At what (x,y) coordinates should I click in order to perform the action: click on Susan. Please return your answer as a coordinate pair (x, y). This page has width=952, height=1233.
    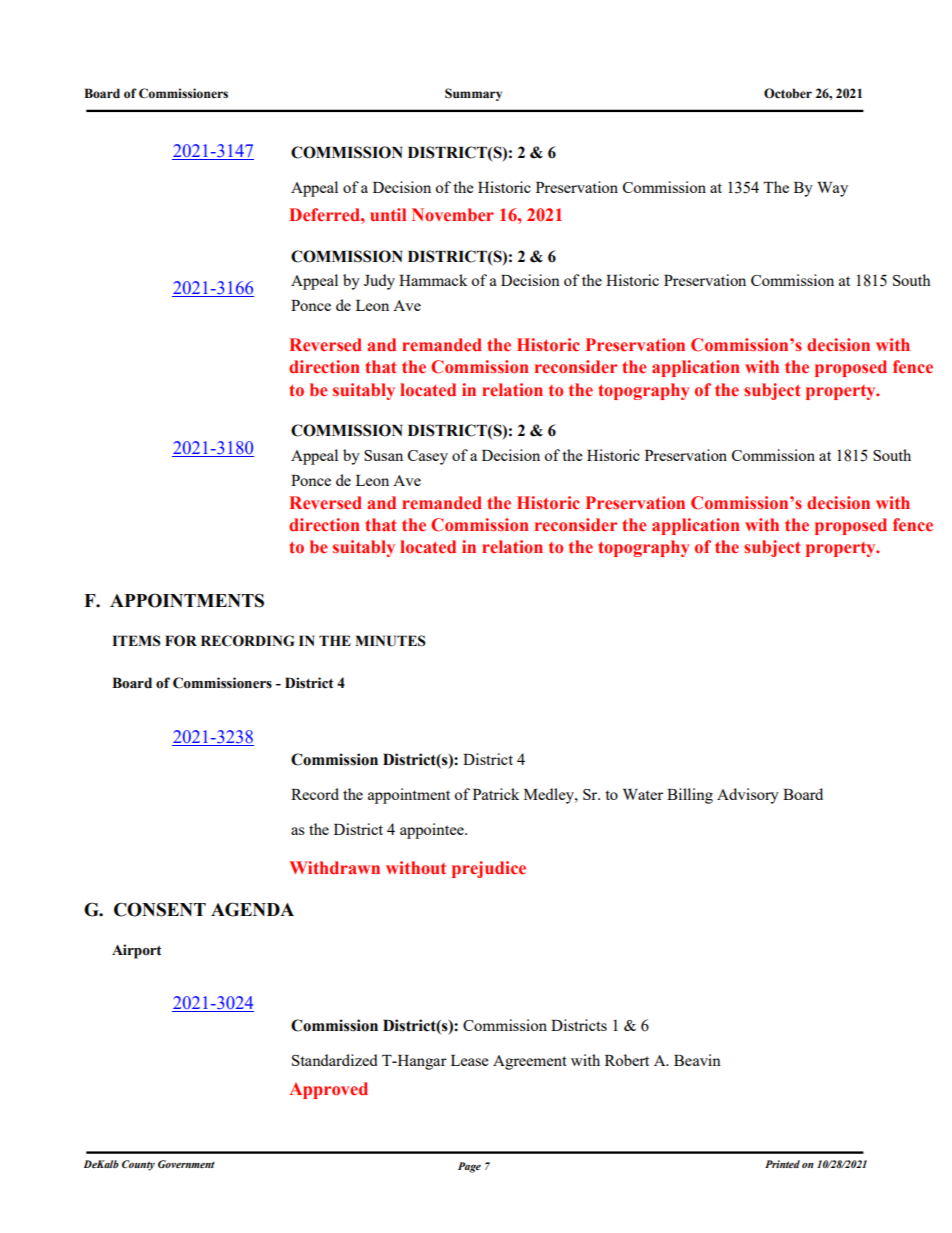
    Looking at the image, I should click on (383, 455).
